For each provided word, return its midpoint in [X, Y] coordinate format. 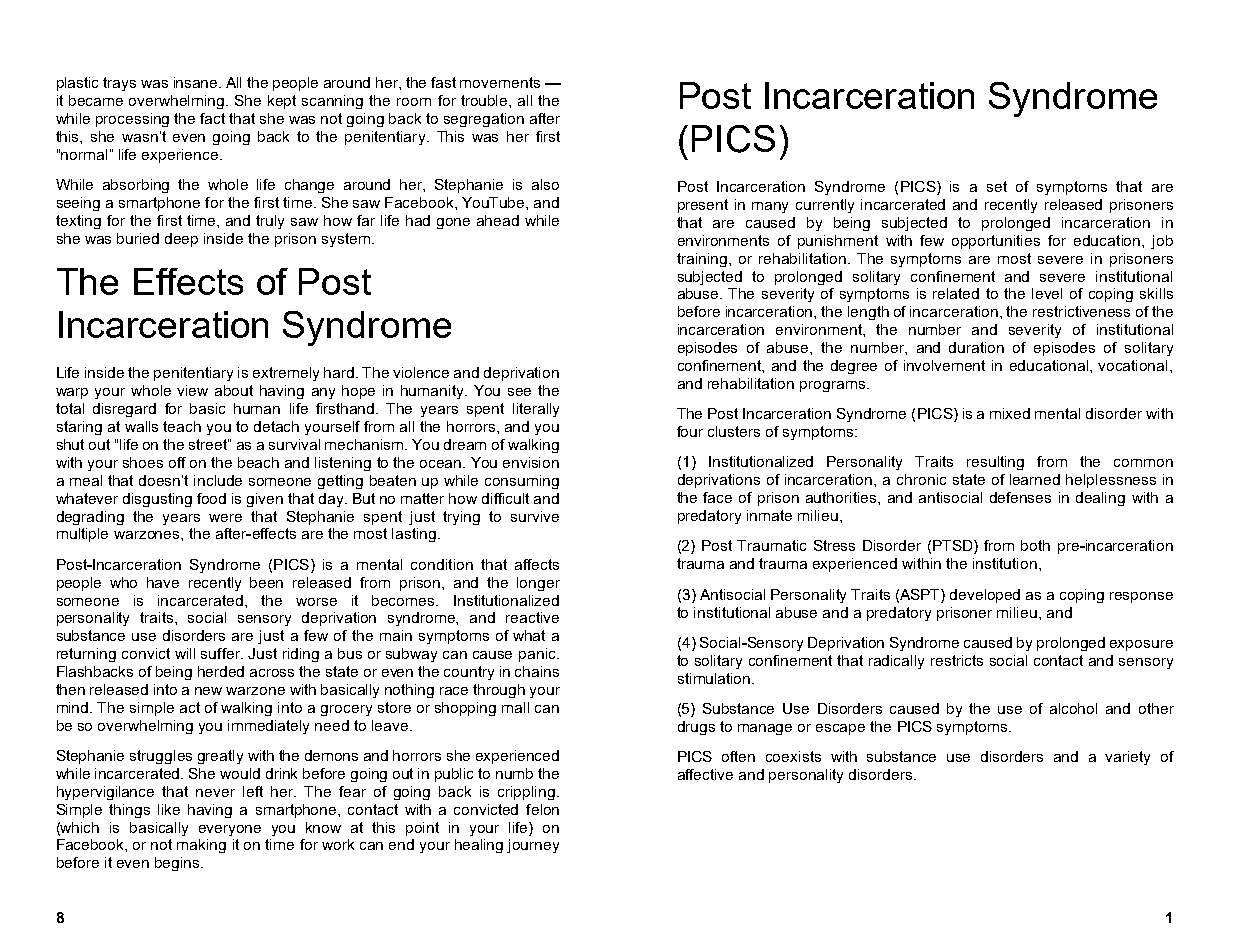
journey [533, 846]
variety [1127, 758]
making [201, 846]
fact [212, 118]
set [997, 186]
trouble [485, 100]
